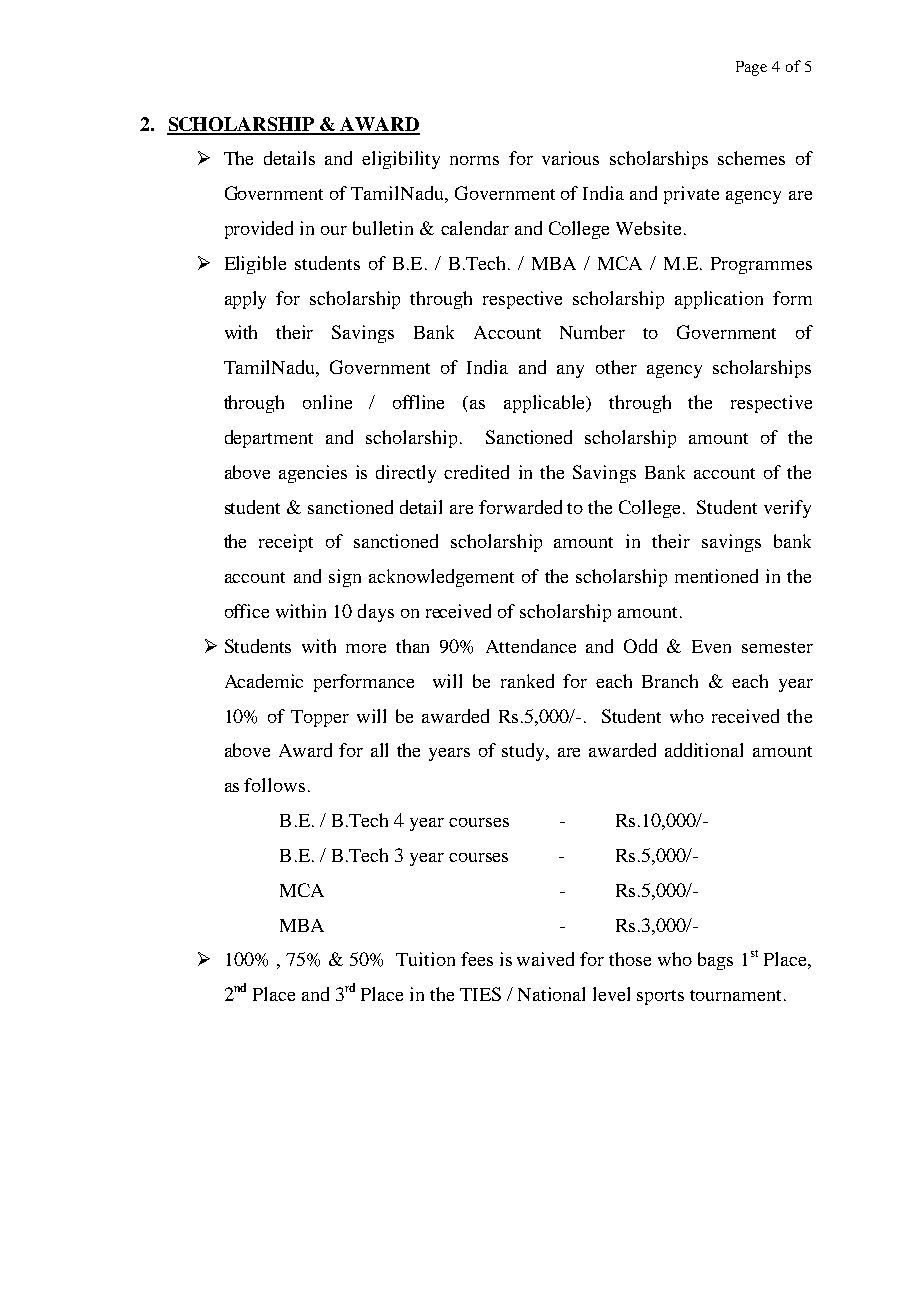 The width and height of the screenshot is (924, 1308). What do you see at coordinates (715, 961) in the screenshot?
I see `bags` at bounding box center [715, 961].
